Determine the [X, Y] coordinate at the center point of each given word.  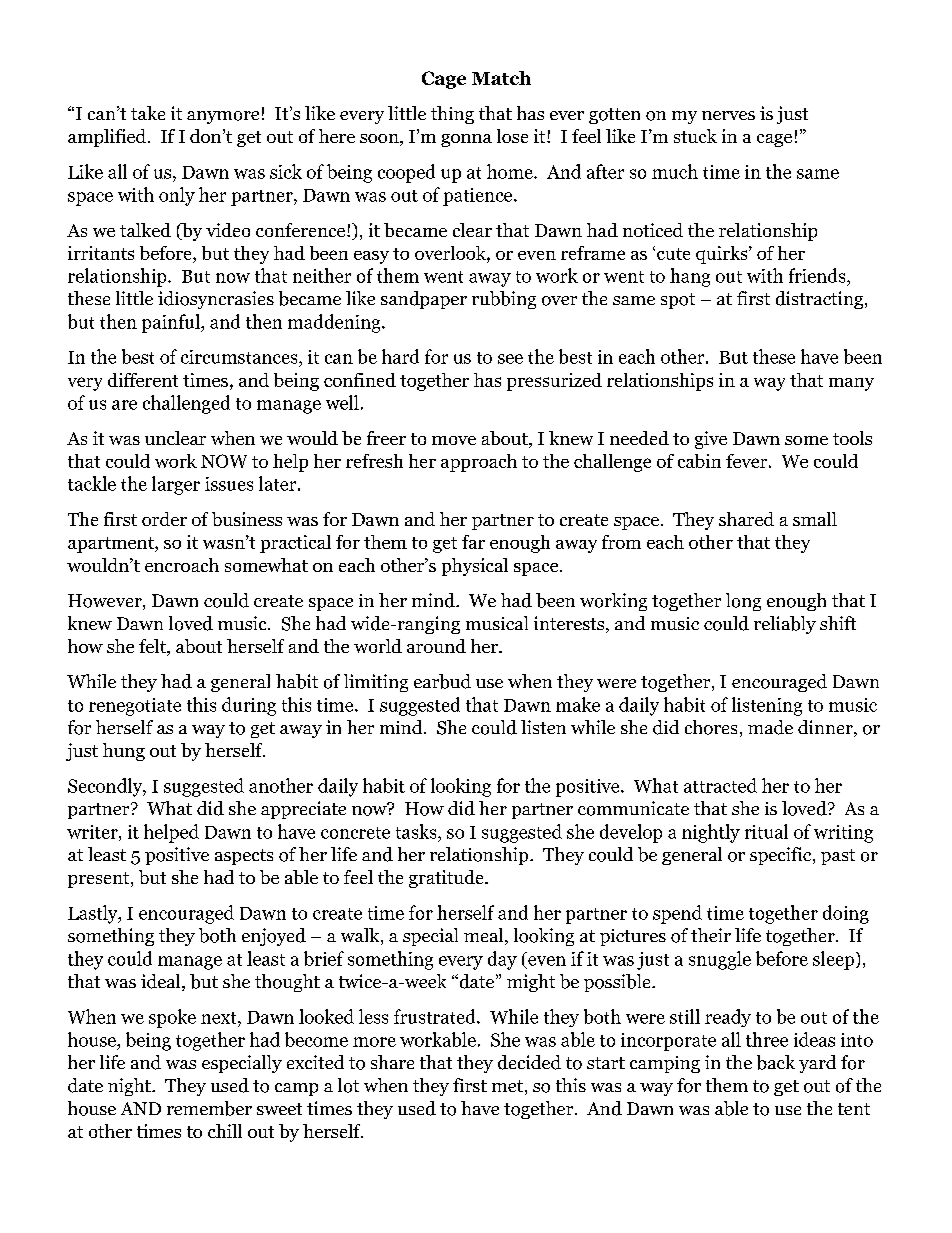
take [148, 113]
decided [529, 1062]
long [743, 602]
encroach [182, 565]
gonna [466, 140]
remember [209, 1108]
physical [475, 567]
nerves [728, 115]
